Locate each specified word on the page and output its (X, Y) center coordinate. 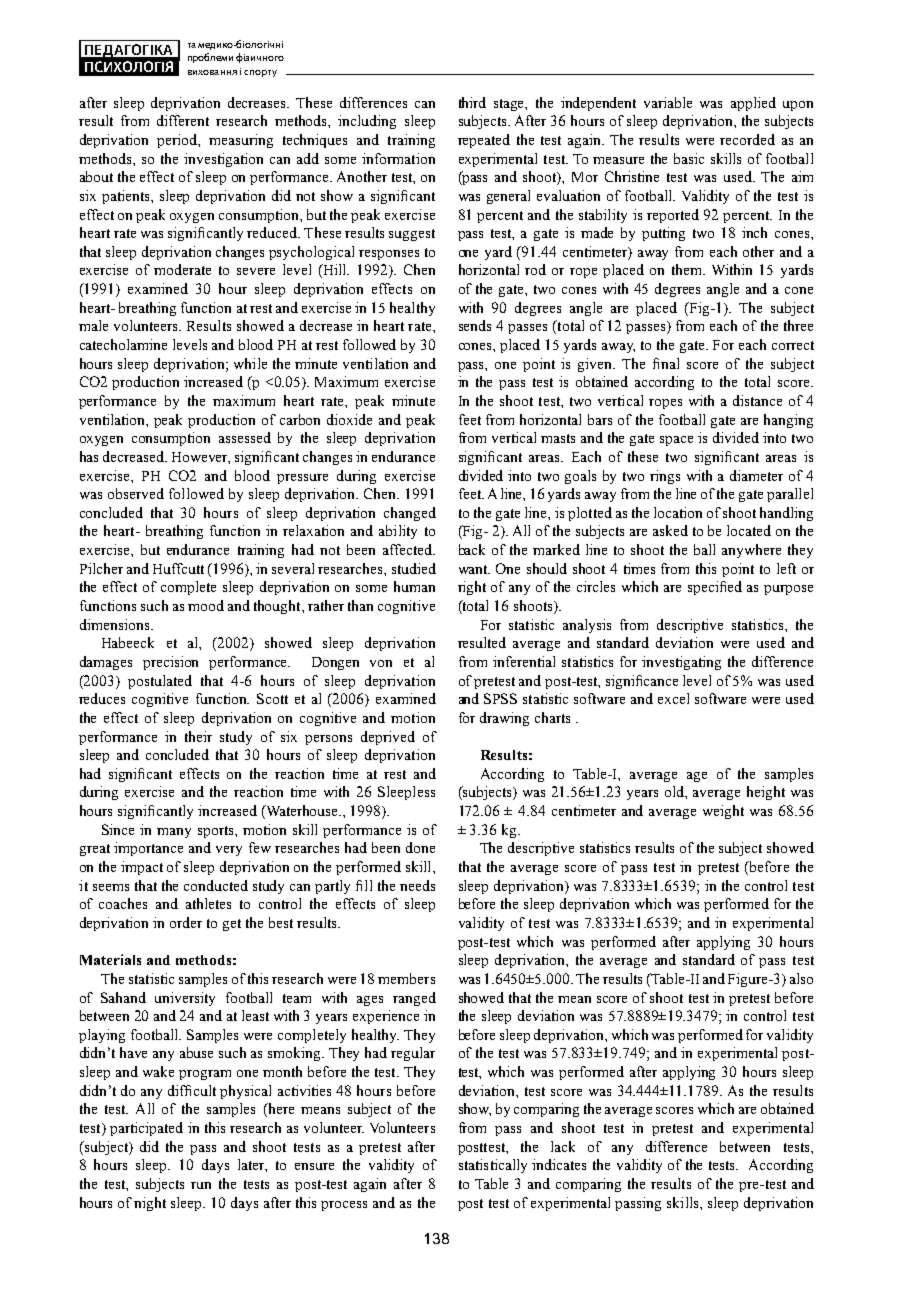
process (344, 1206)
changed (410, 514)
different (183, 120)
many (174, 833)
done (420, 847)
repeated (484, 141)
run (201, 1185)
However (201, 458)
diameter (756, 475)
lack (563, 1146)
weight (723, 812)
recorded (747, 139)
